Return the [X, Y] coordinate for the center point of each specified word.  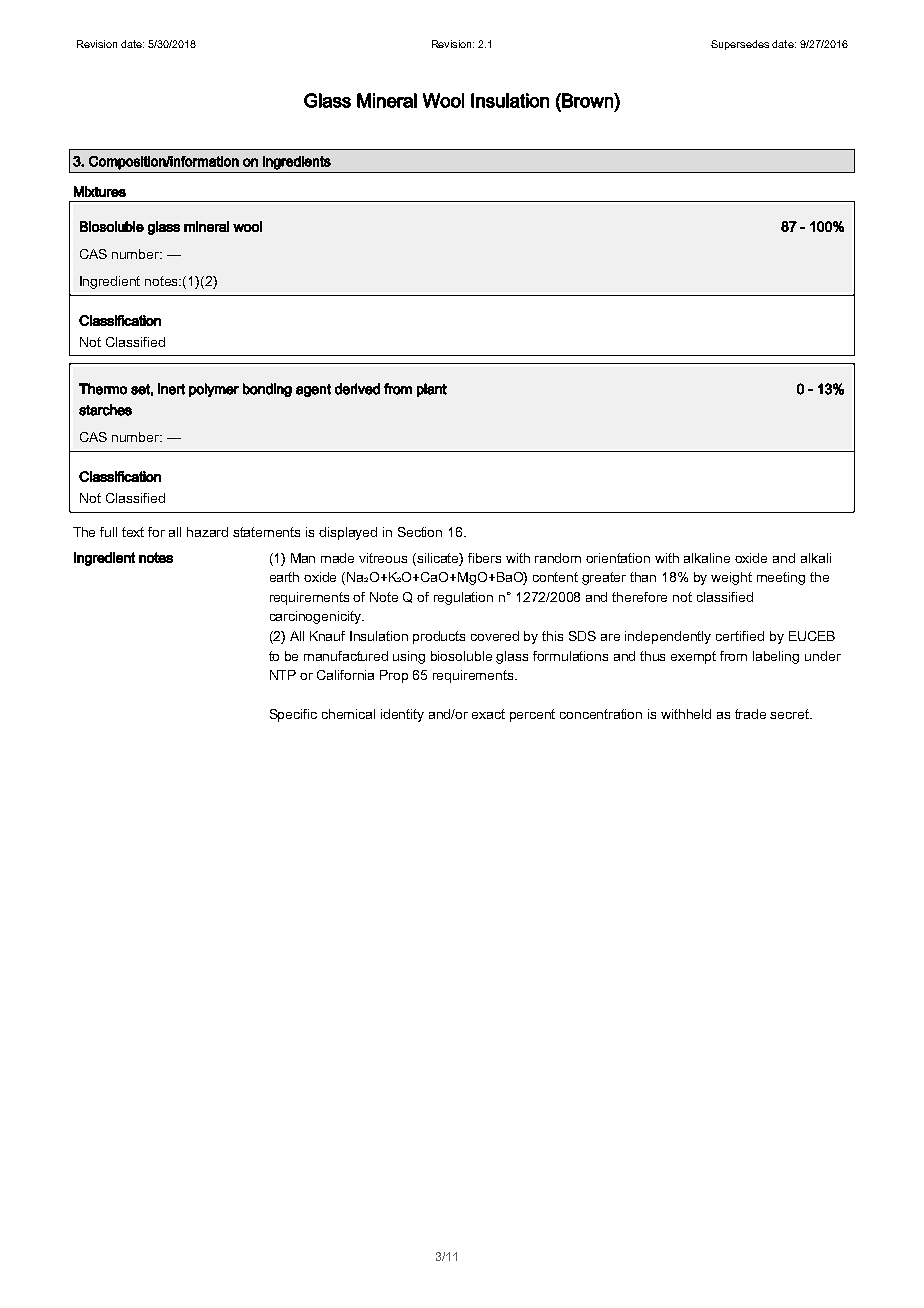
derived [357, 389]
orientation [618, 558]
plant [432, 390]
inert [171, 389]
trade [750, 714]
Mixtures [100, 191]
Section [420, 532]
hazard [207, 532]
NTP [283, 675]
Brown [587, 100]
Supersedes [740, 45]
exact [488, 714]
